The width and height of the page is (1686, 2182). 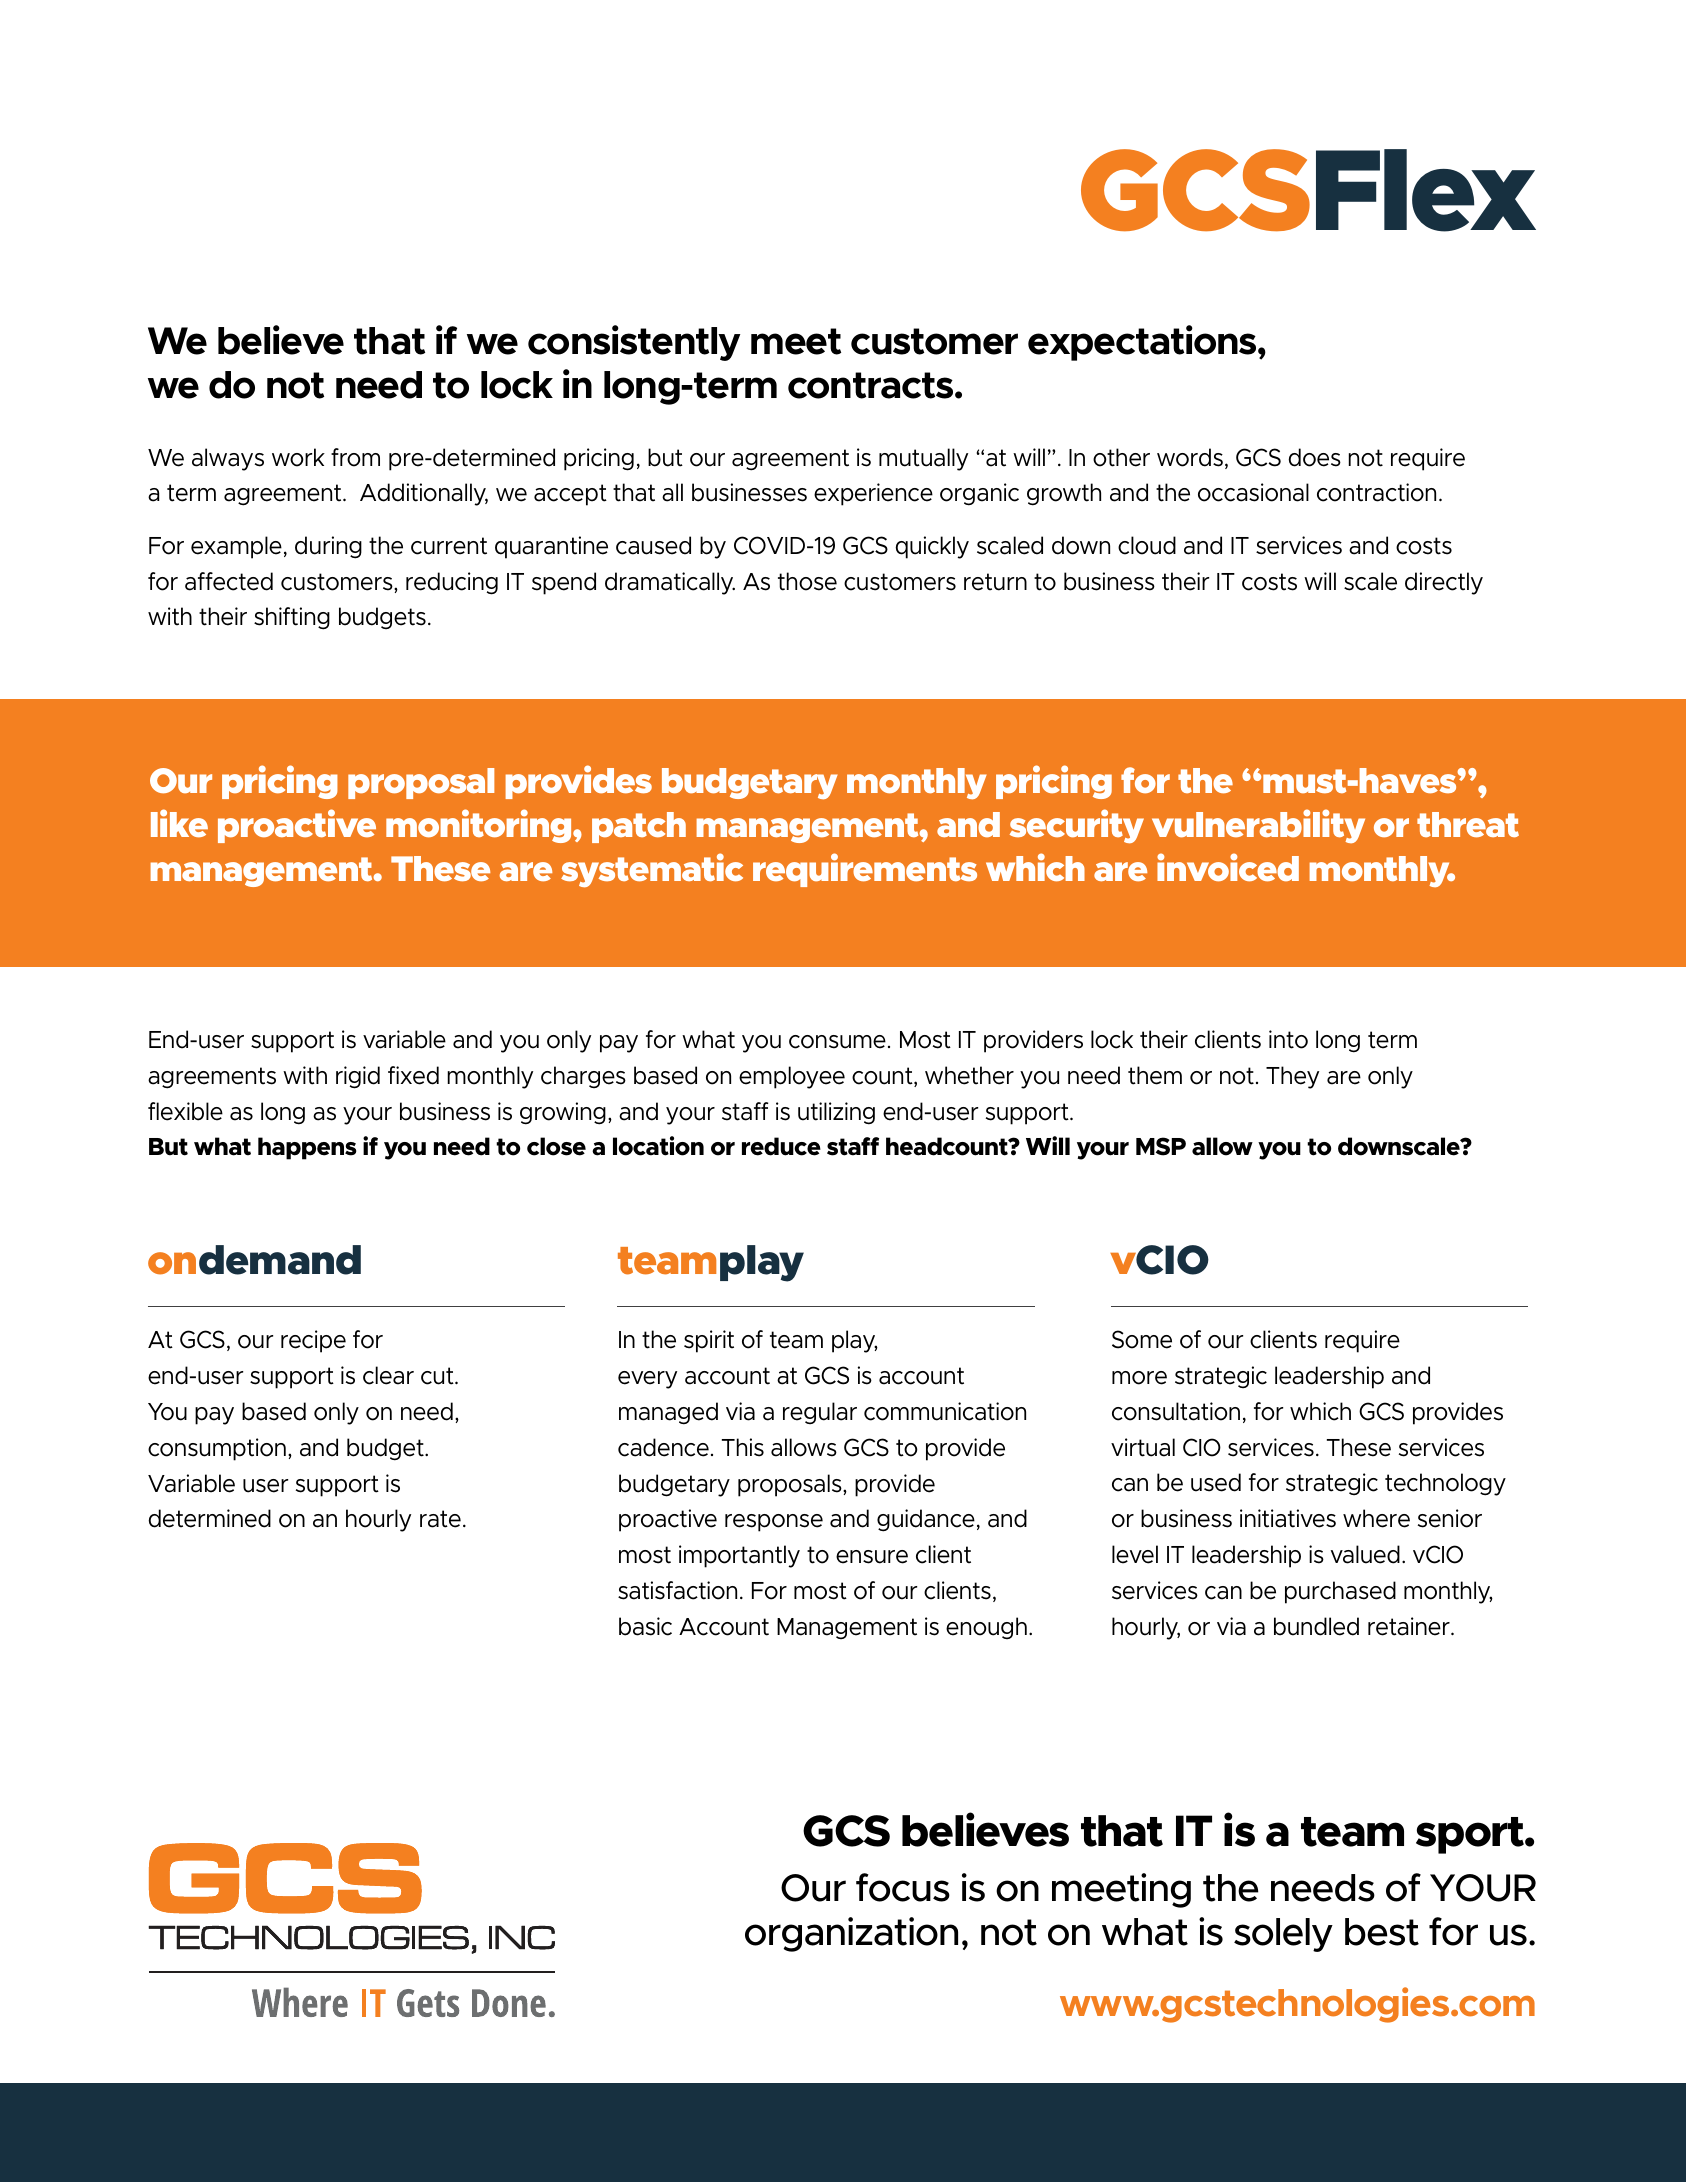 I want to click on contracts, so click(x=872, y=385).
